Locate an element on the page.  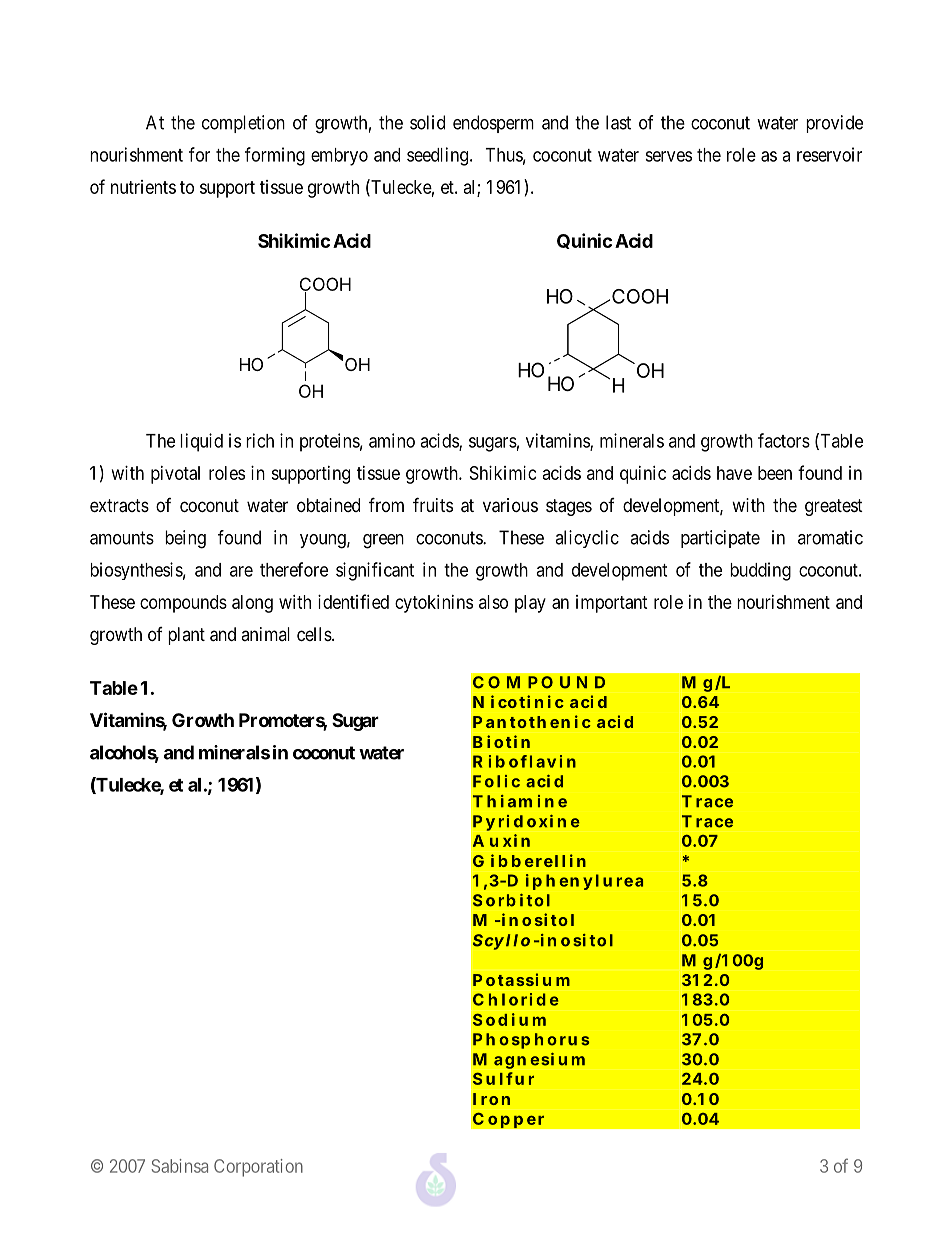
Corporation is located at coordinates (258, 1168).
